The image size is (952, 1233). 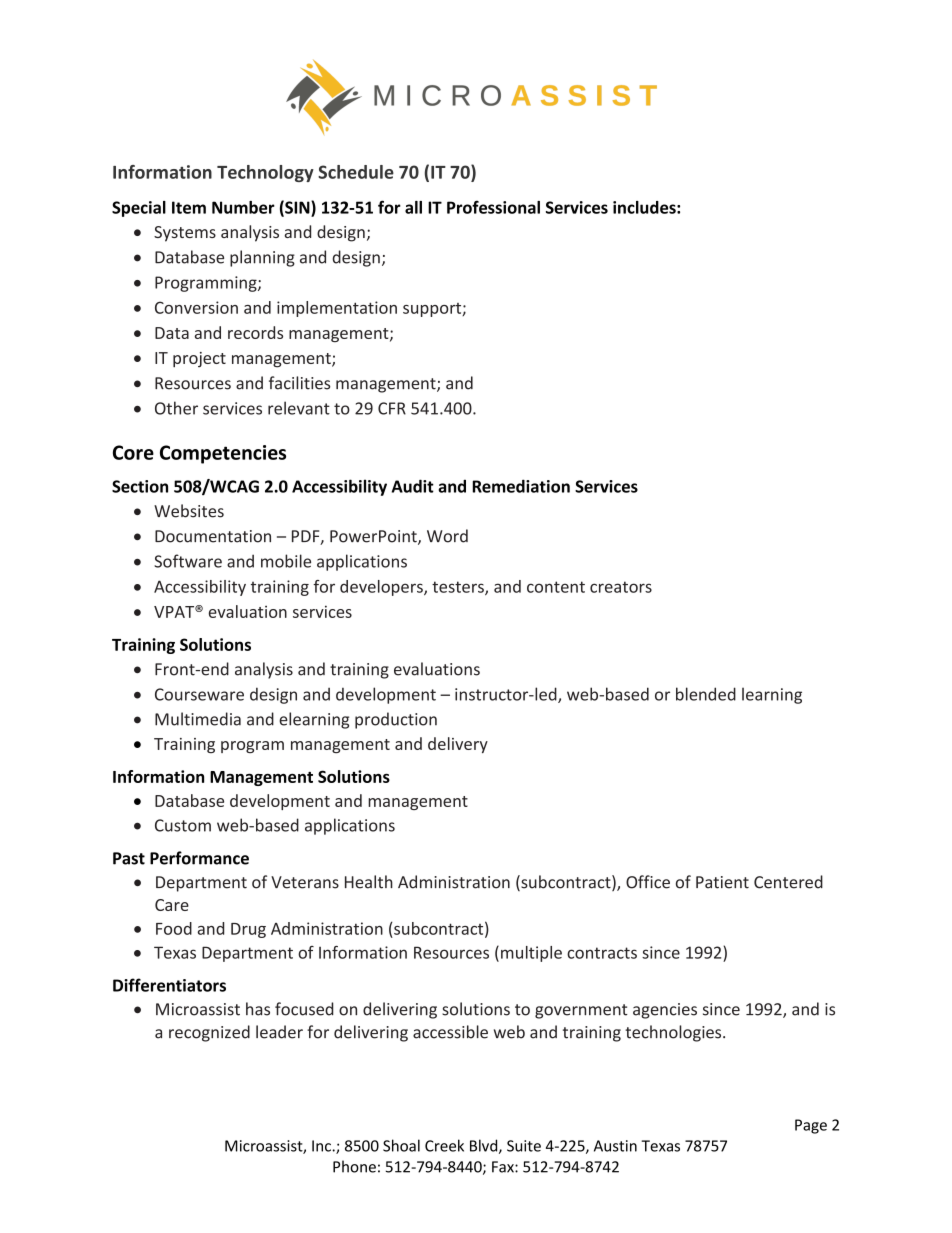 What do you see at coordinates (189, 511) in the page?
I see `Websites` at bounding box center [189, 511].
